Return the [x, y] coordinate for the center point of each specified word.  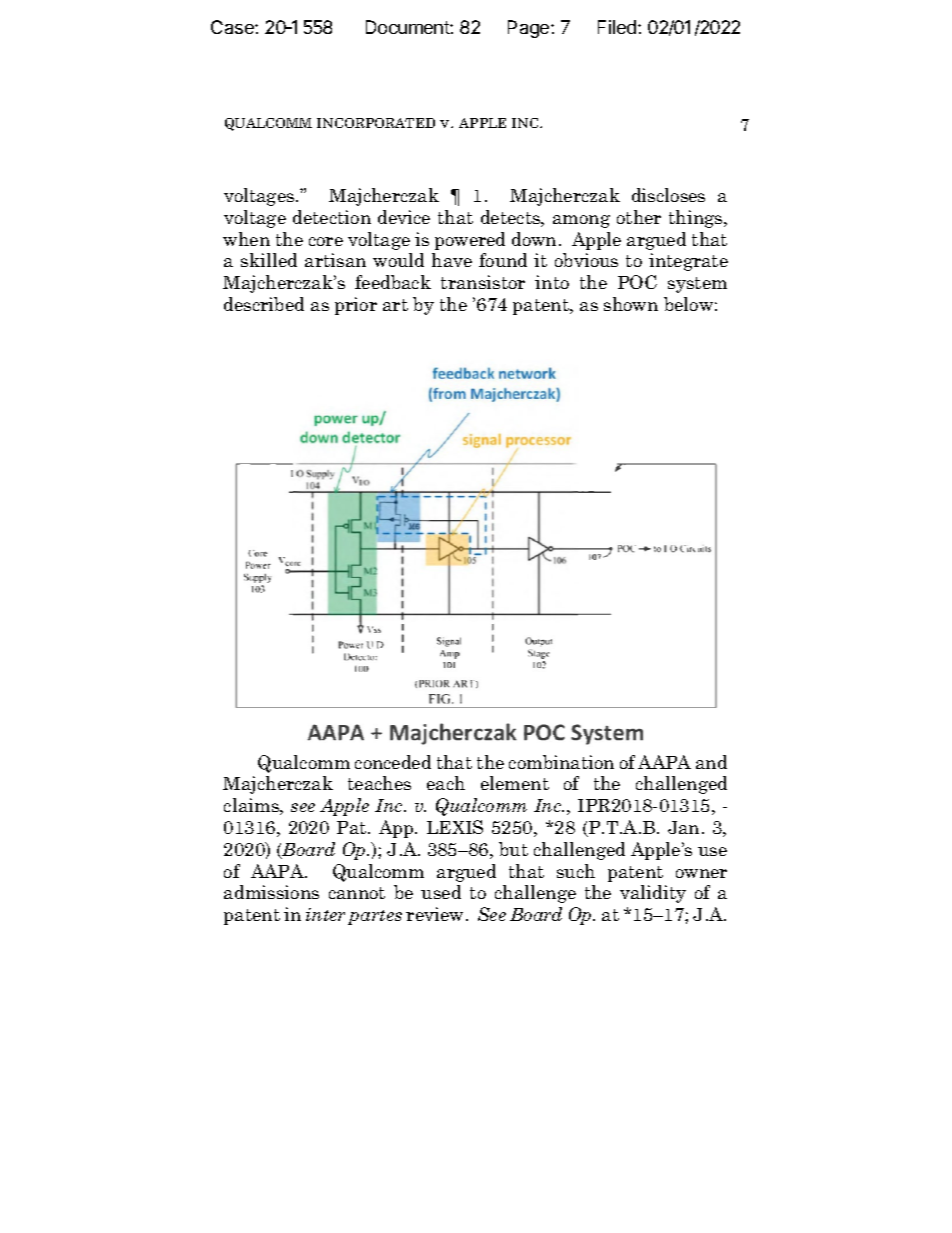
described [264, 304]
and [711, 762]
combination [561, 762]
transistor [483, 282]
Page [530, 29]
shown [631, 304]
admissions [271, 892]
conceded [393, 762]
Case [233, 27]
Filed [618, 27]
